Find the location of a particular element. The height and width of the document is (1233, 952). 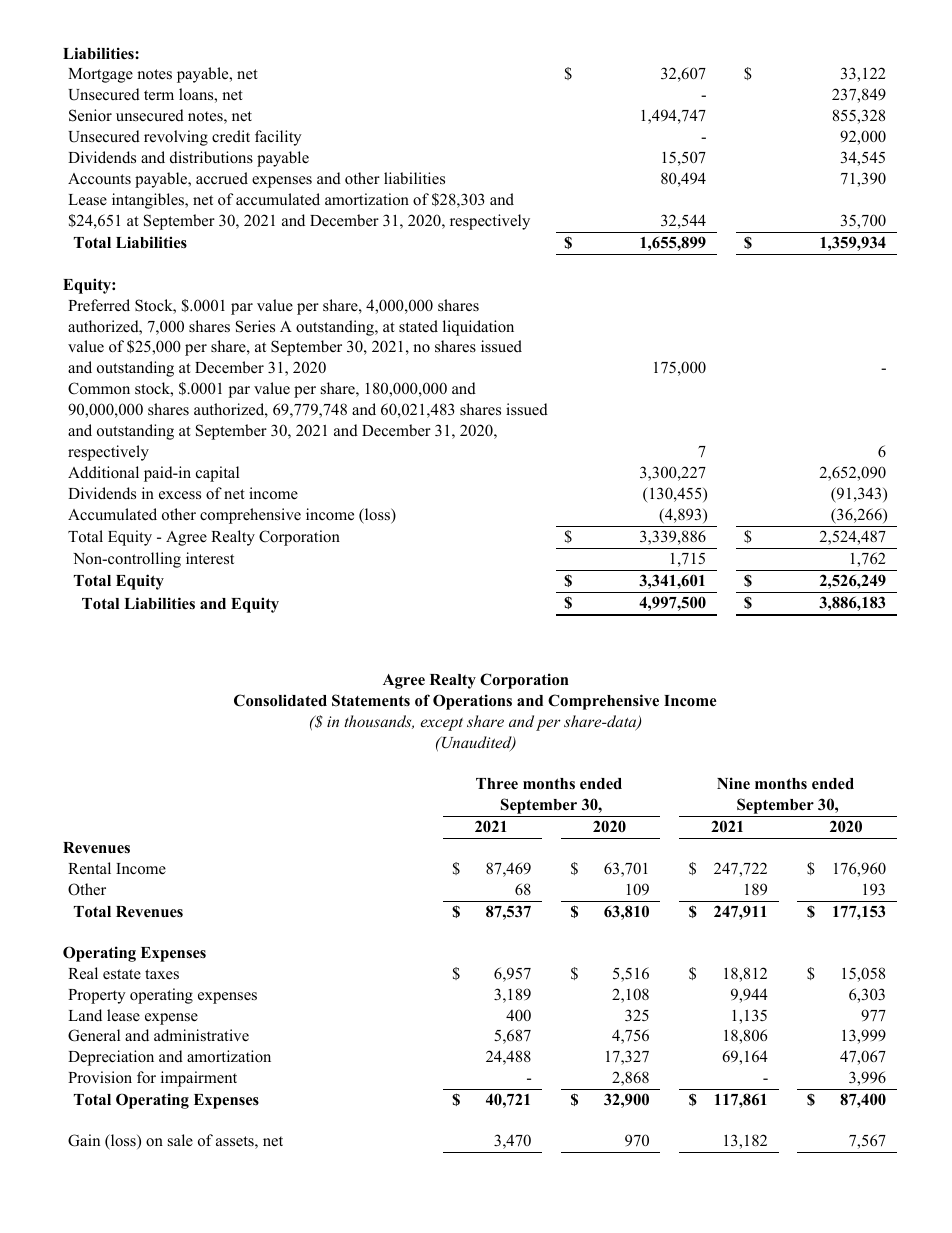

Operations is located at coordinates (472, 702).
